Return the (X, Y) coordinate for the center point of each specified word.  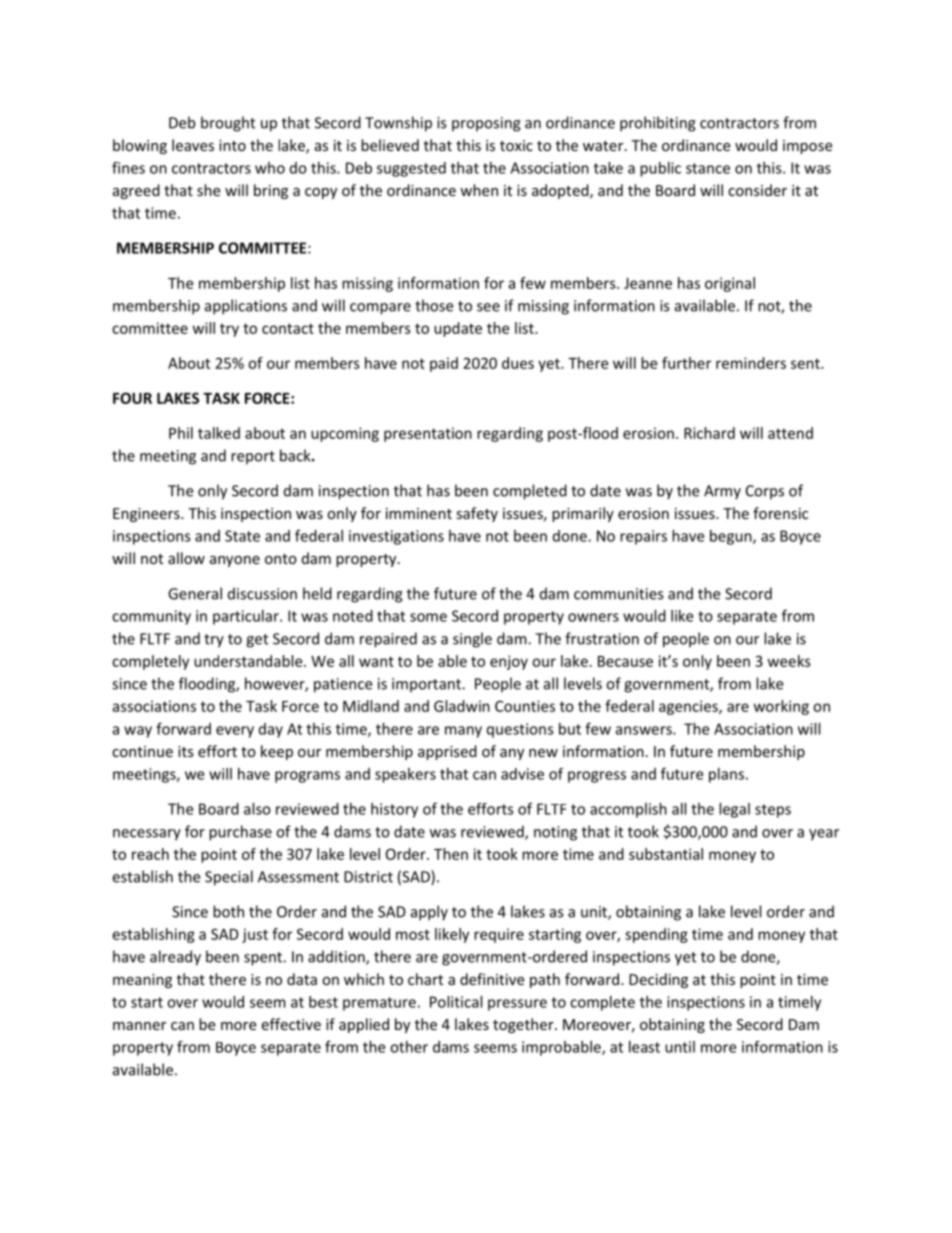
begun (732, 537)
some (428, 617)
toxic (516, 145)
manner (139, 1026)
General (195, 593)
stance (708, 168)
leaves (193, 145)
